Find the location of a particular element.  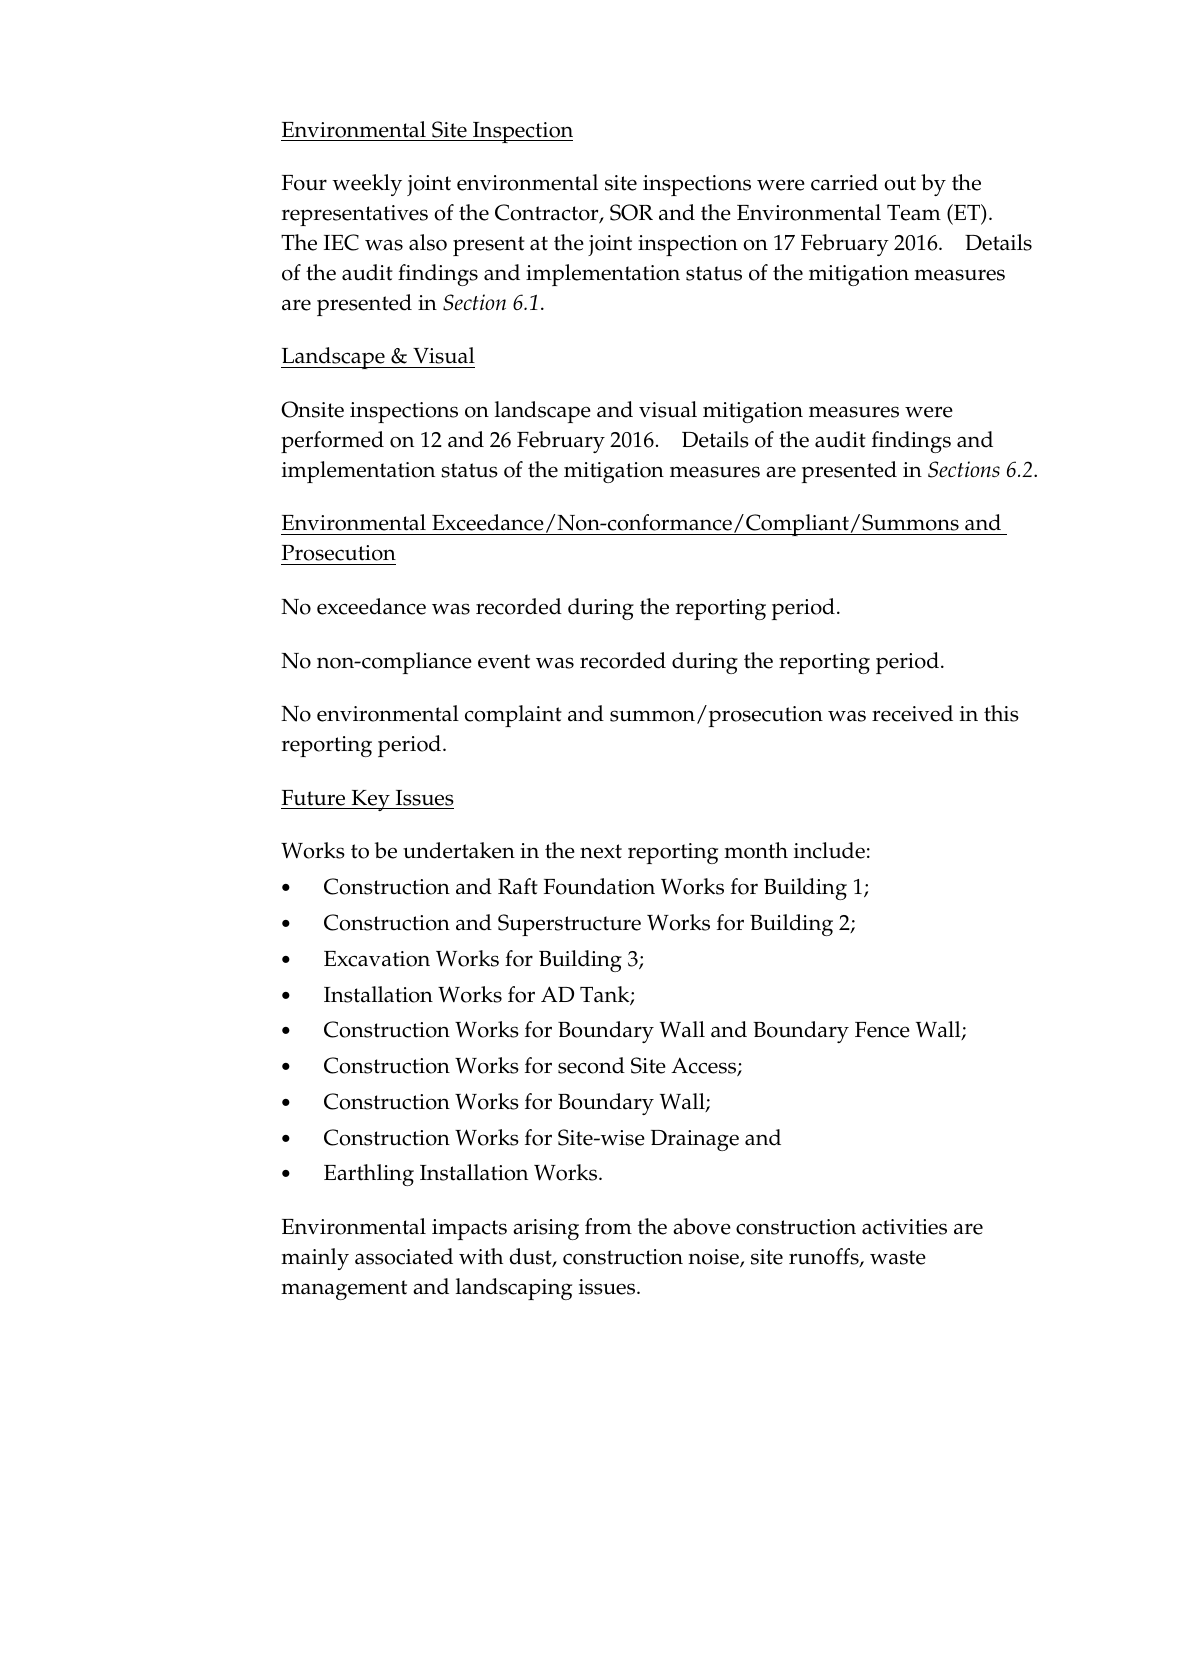

Key is located at coordinates (370, 800).
